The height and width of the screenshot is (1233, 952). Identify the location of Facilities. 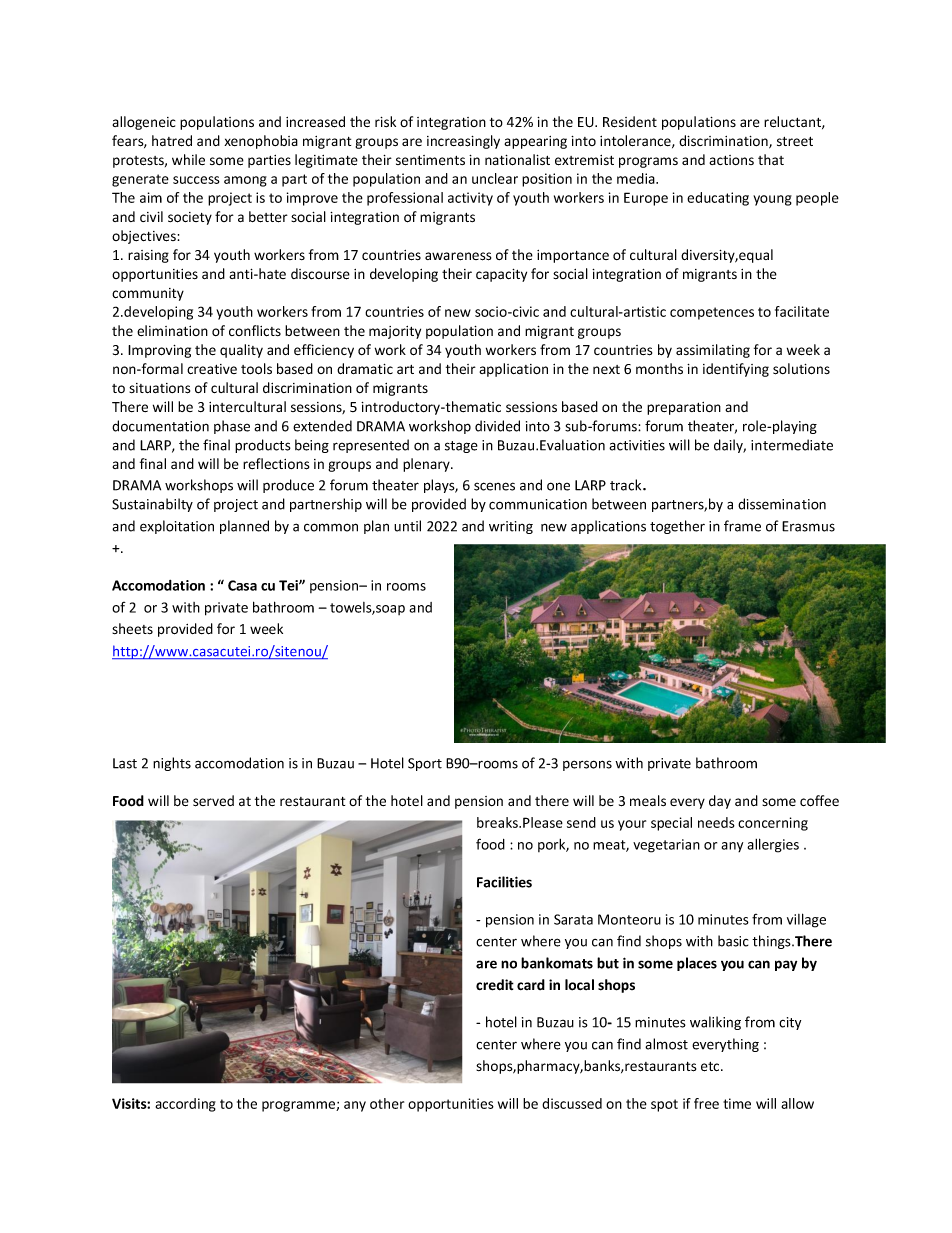
(504, 882).
